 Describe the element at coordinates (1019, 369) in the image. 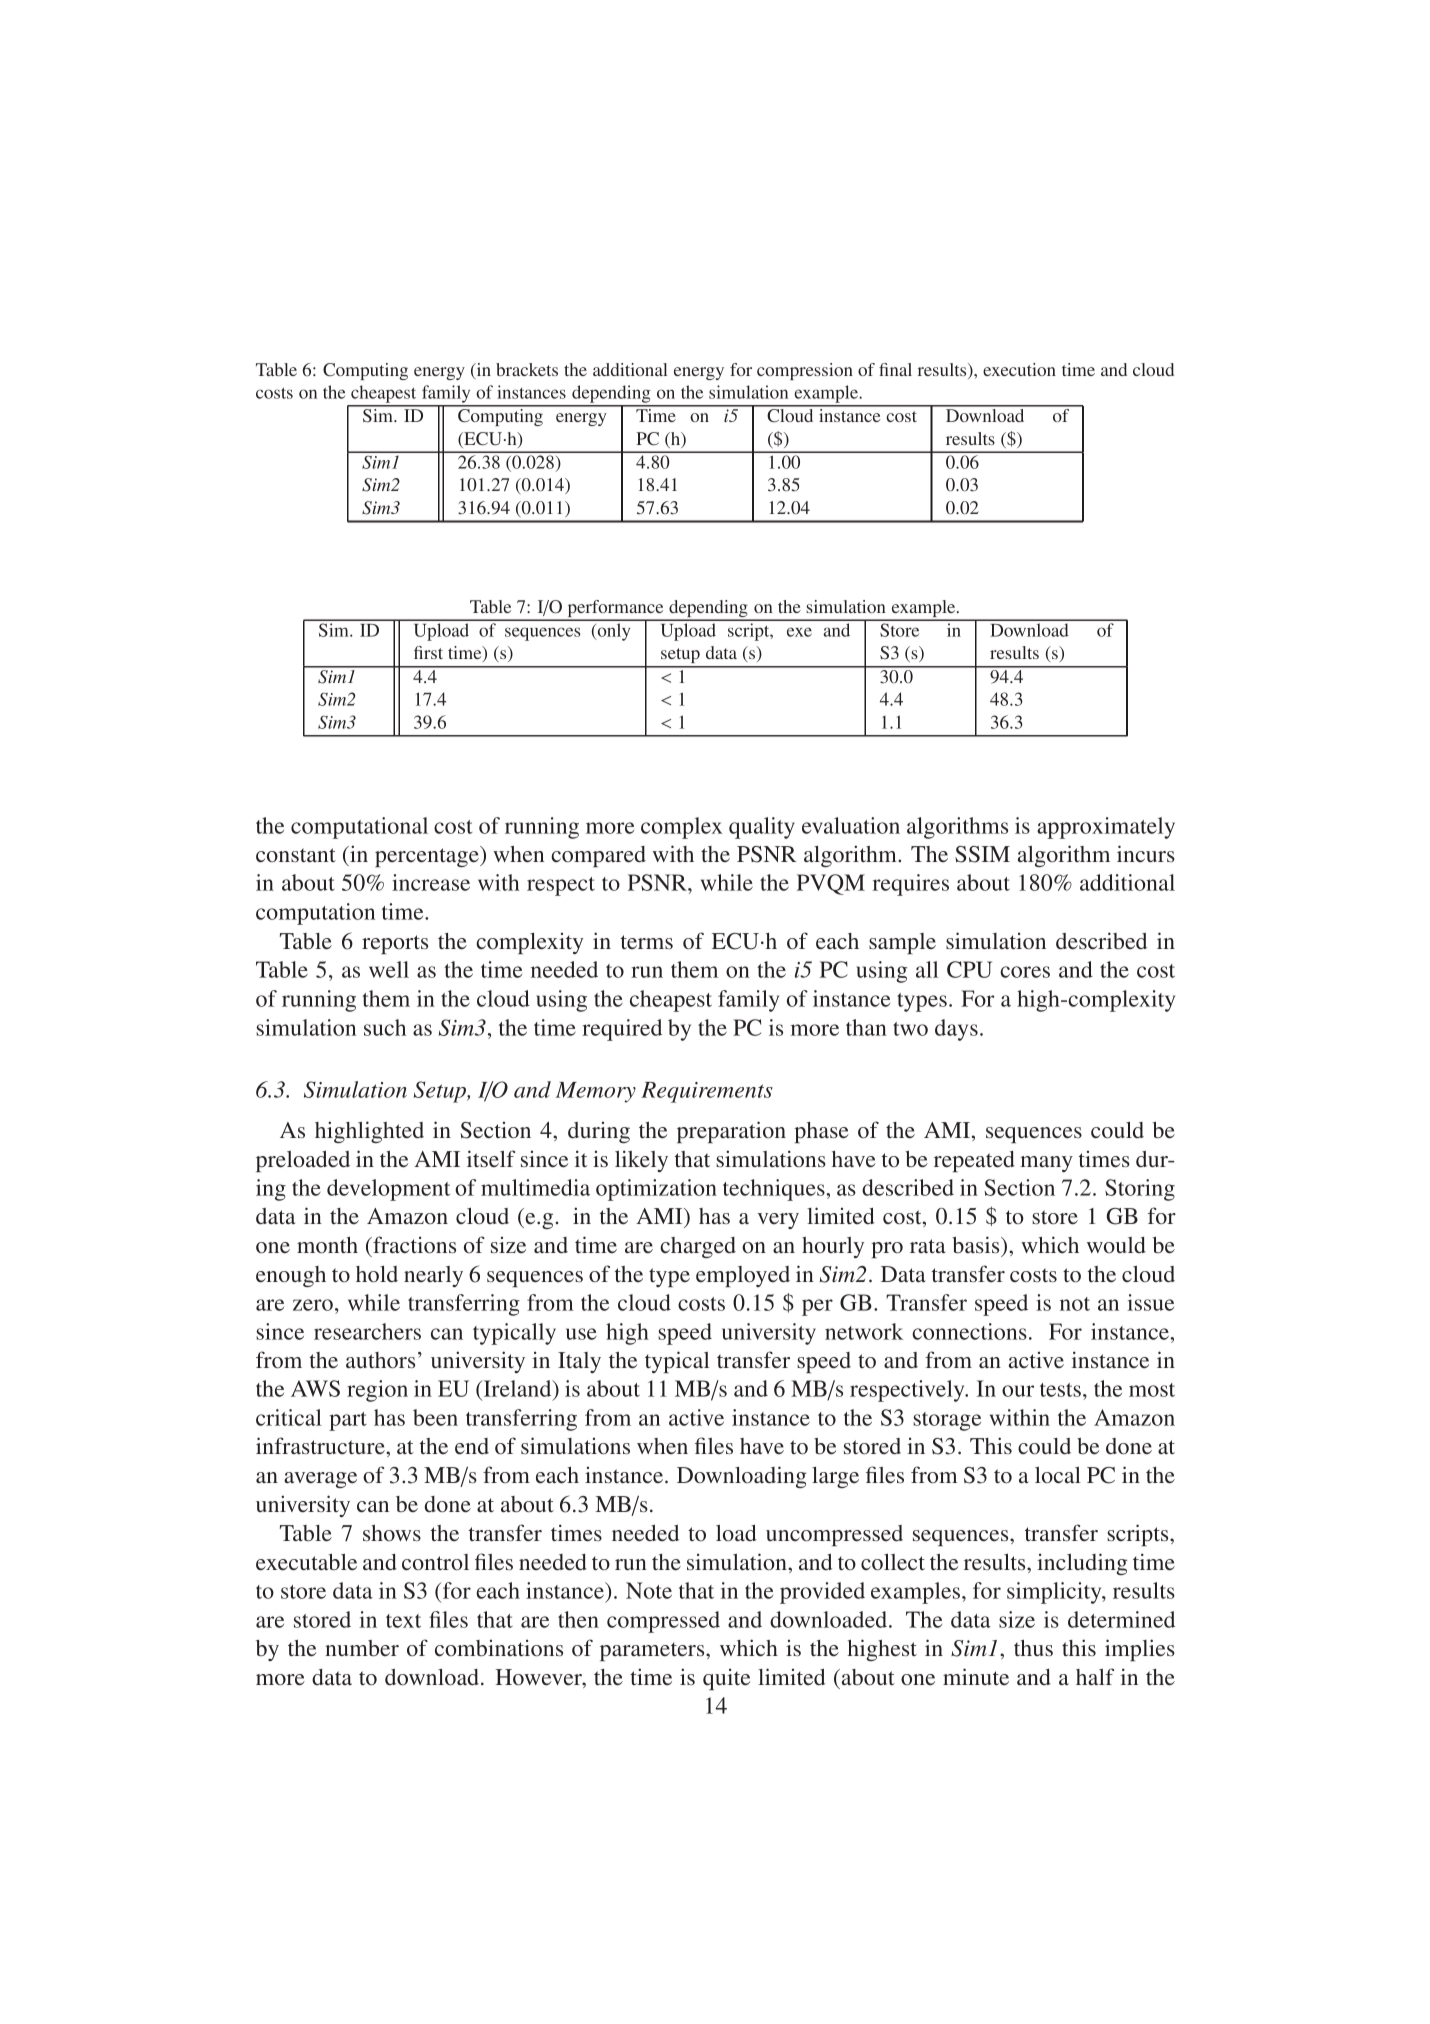

I see `execution` at that location.
